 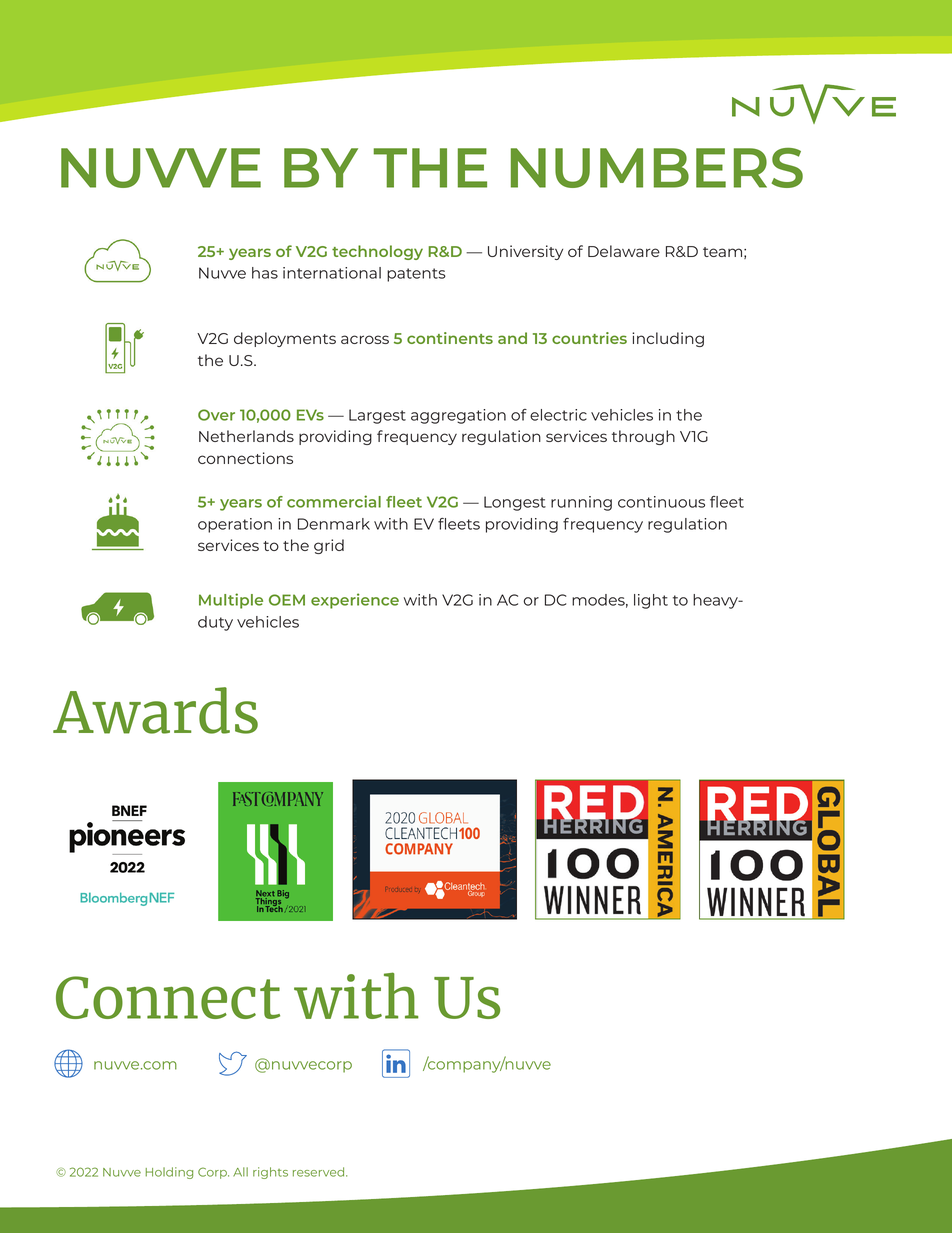 I want to click on running, so click(x=581, y=503).
